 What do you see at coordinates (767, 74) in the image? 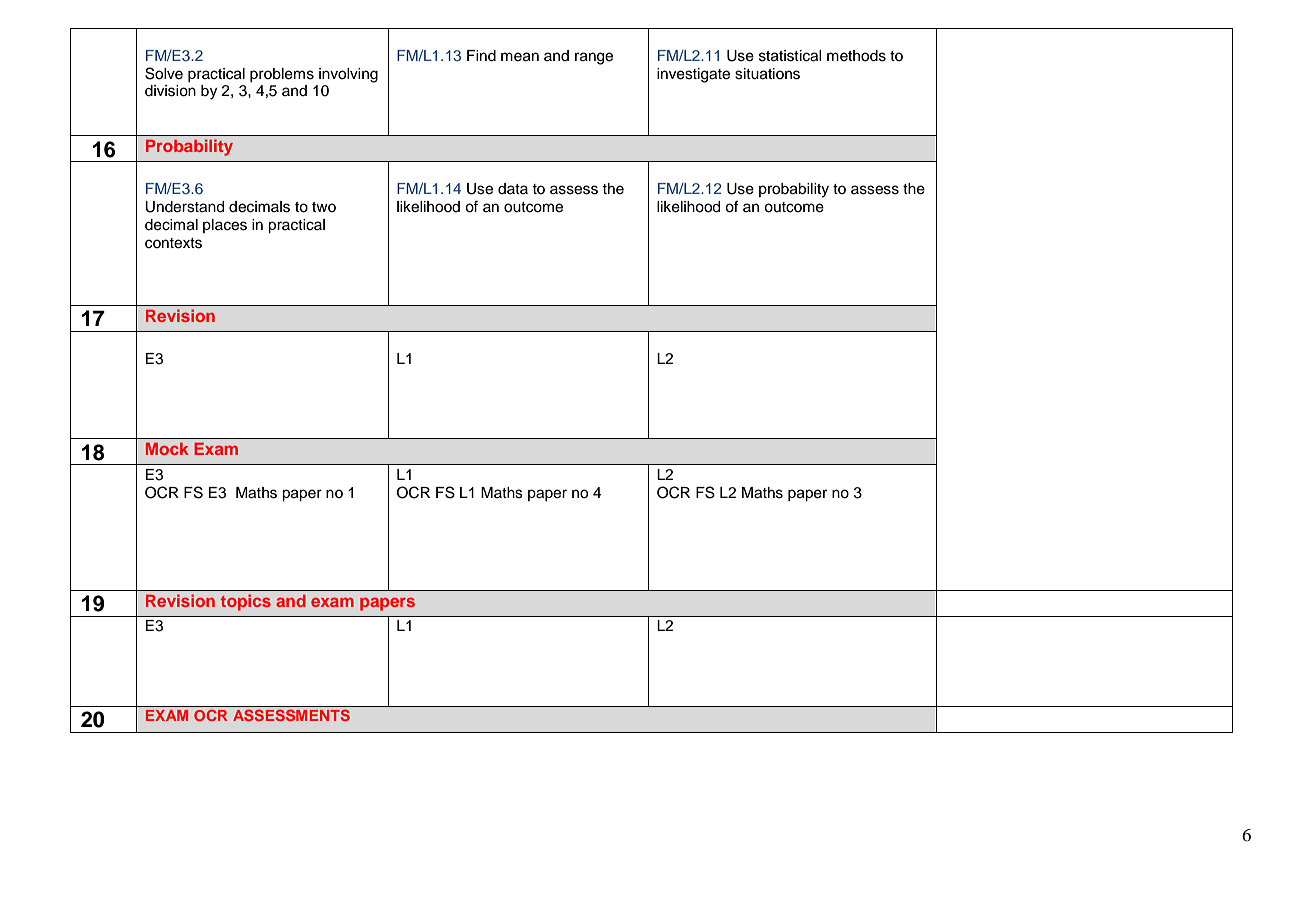
I see `situations` at bounding box center [767, 74].
